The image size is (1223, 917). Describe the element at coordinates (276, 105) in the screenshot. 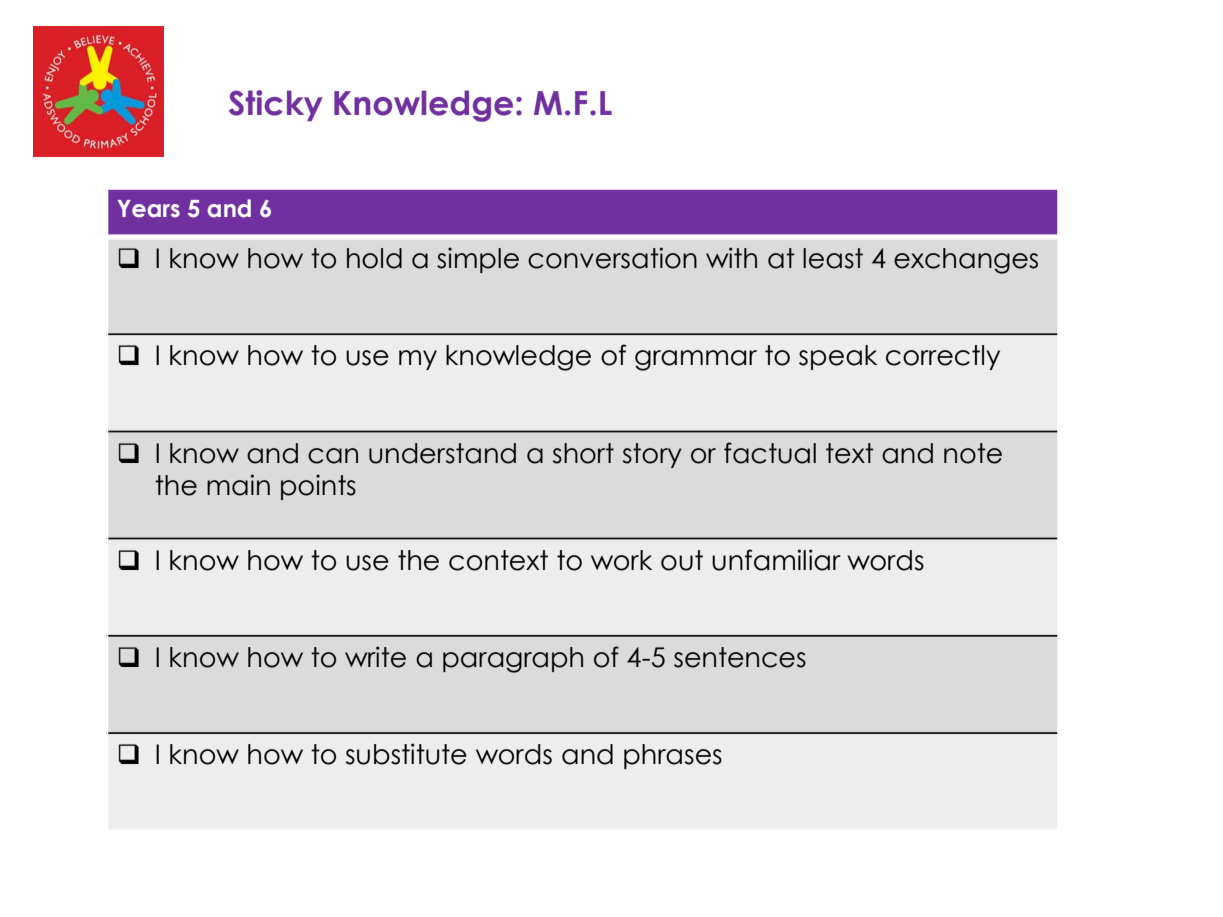

I see `Sticky` at that location.
